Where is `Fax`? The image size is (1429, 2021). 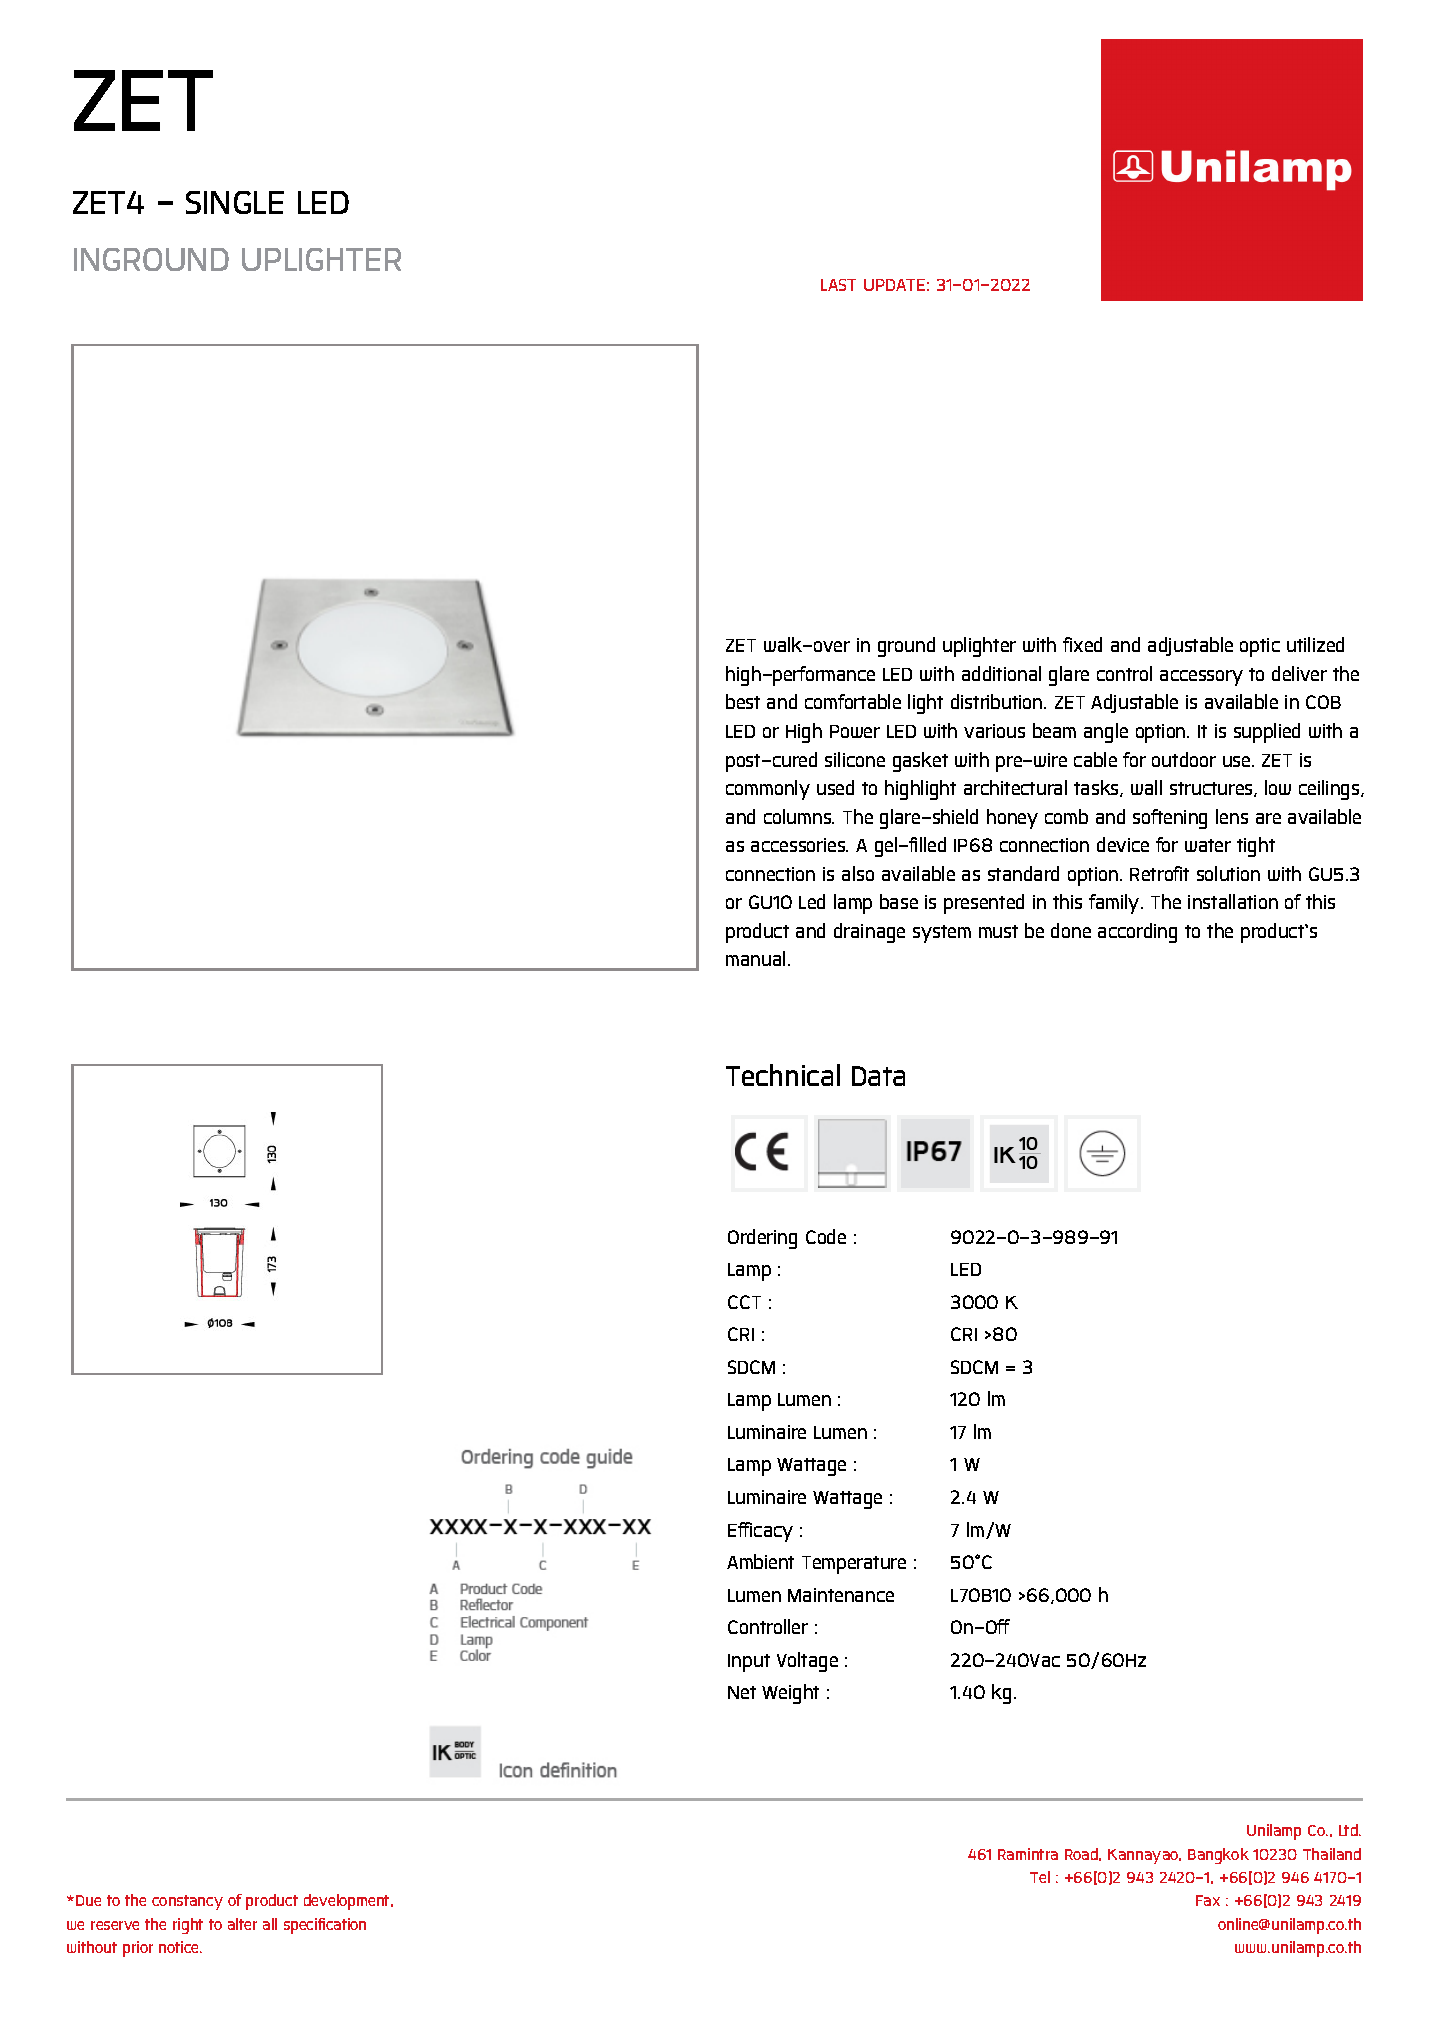 Fax is located at coordinates (1208, 1900).
